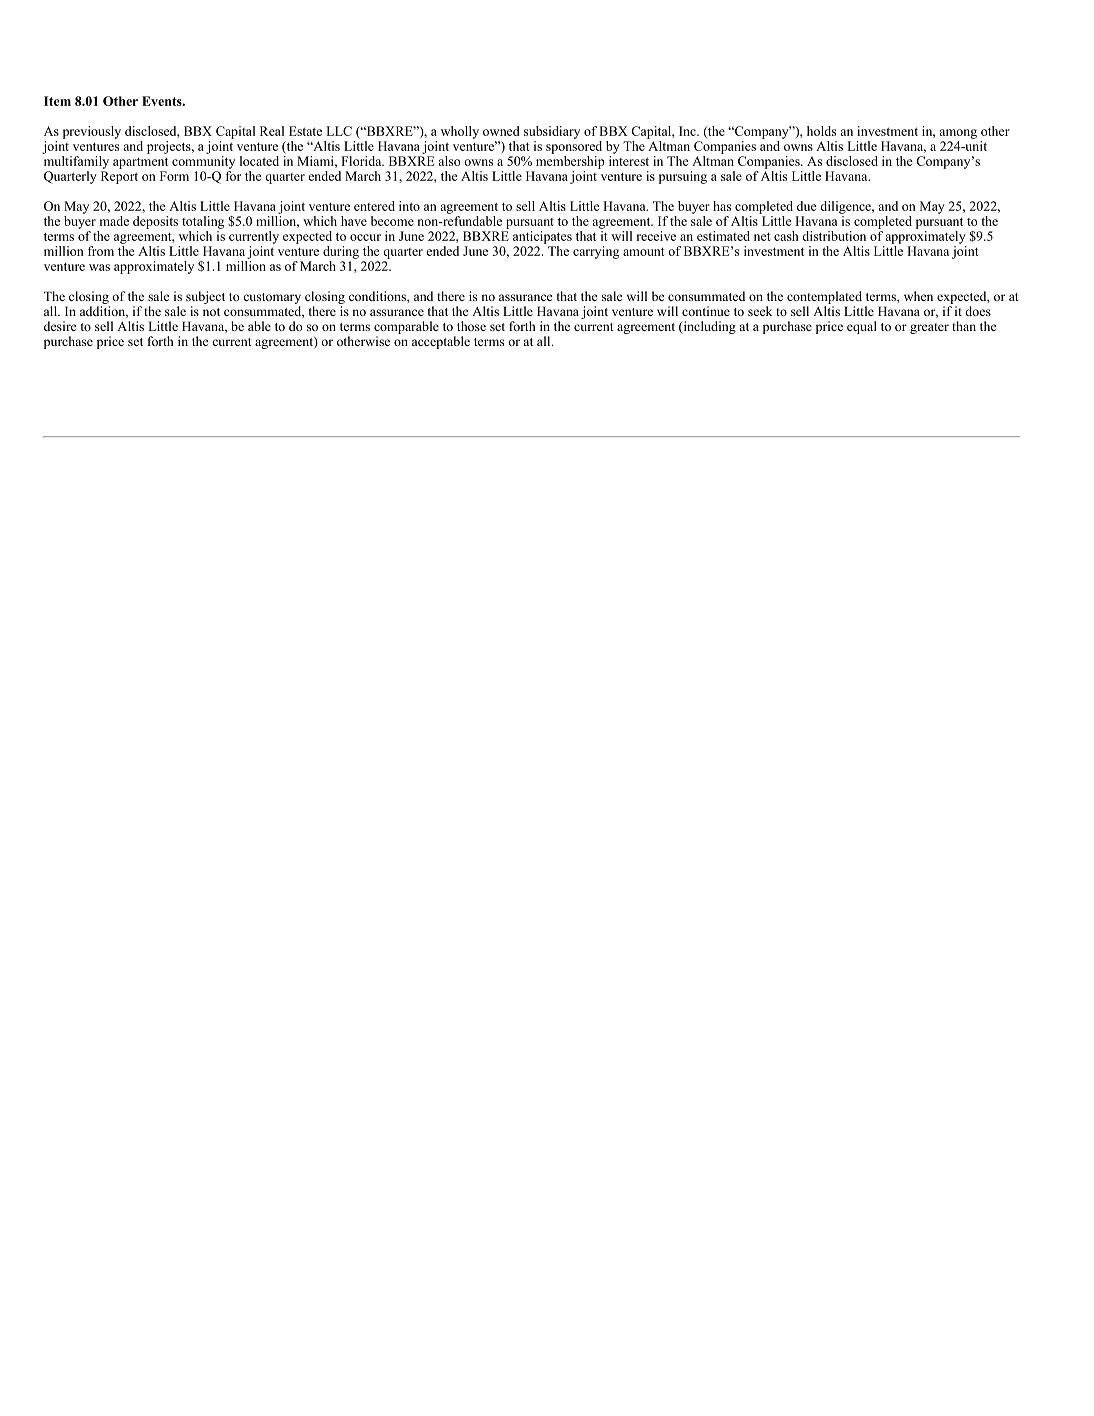  What do you see at coordinates (918, 296) in the screenshot?
I see `when` at bounding box center [918, 296].
